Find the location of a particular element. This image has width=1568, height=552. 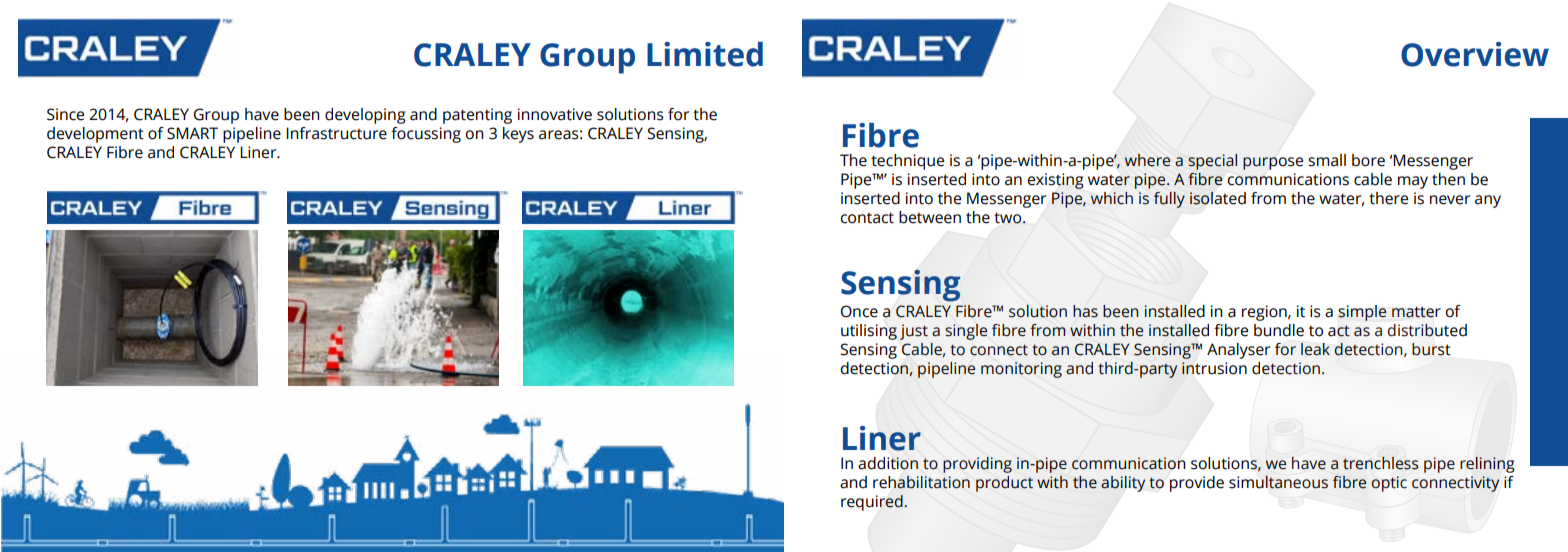

Limited is located at coordinates (705, 54).
